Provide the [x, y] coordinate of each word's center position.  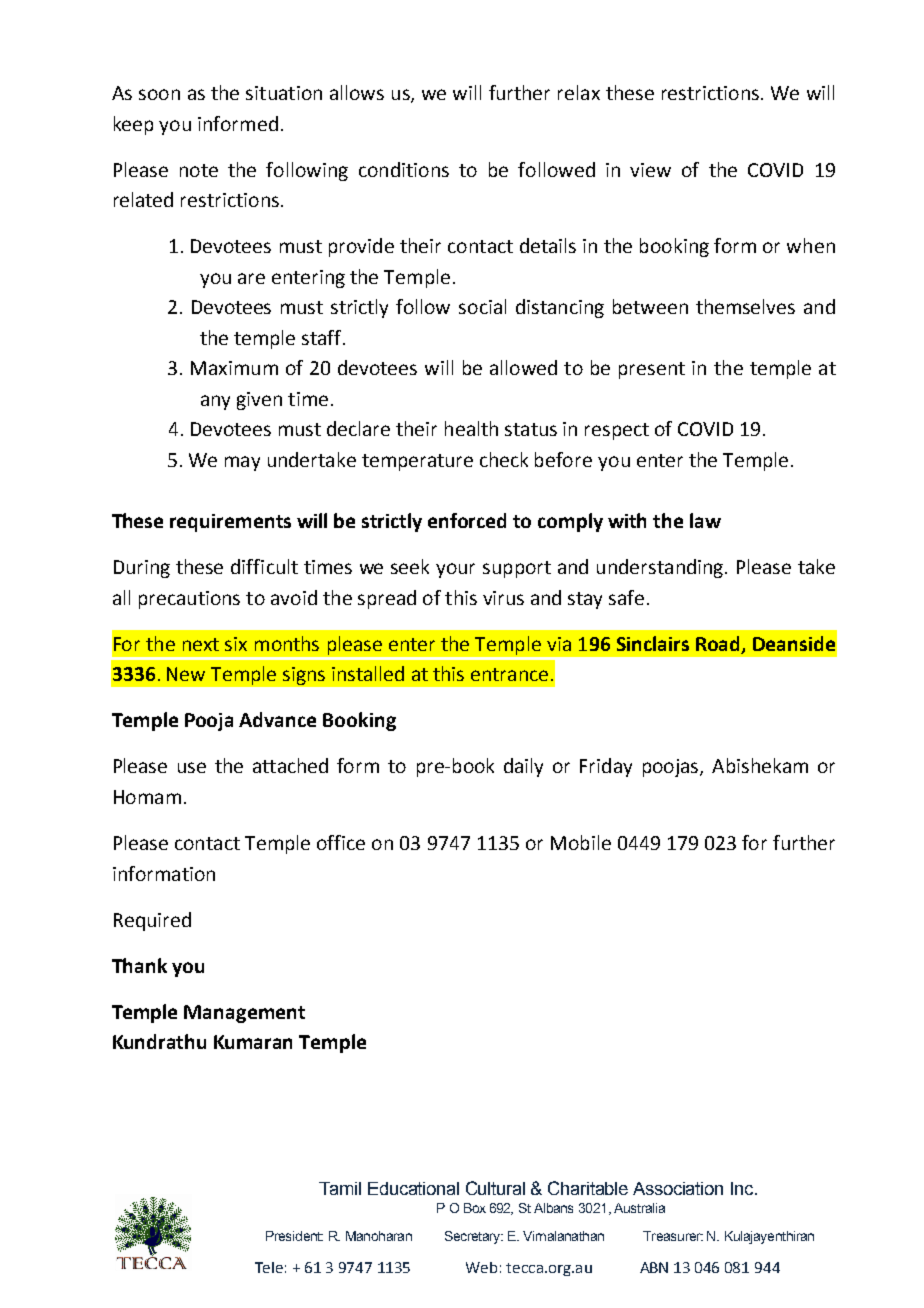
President [294, 1236]
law [705, 520]
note [199, 170]
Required [152, 921]
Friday [606, 767]
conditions [404, 169]
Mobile [581, 842]
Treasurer [673, 1236]
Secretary [474, 1237]
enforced [467, 520]
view [650, 170]
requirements [230, 523]
